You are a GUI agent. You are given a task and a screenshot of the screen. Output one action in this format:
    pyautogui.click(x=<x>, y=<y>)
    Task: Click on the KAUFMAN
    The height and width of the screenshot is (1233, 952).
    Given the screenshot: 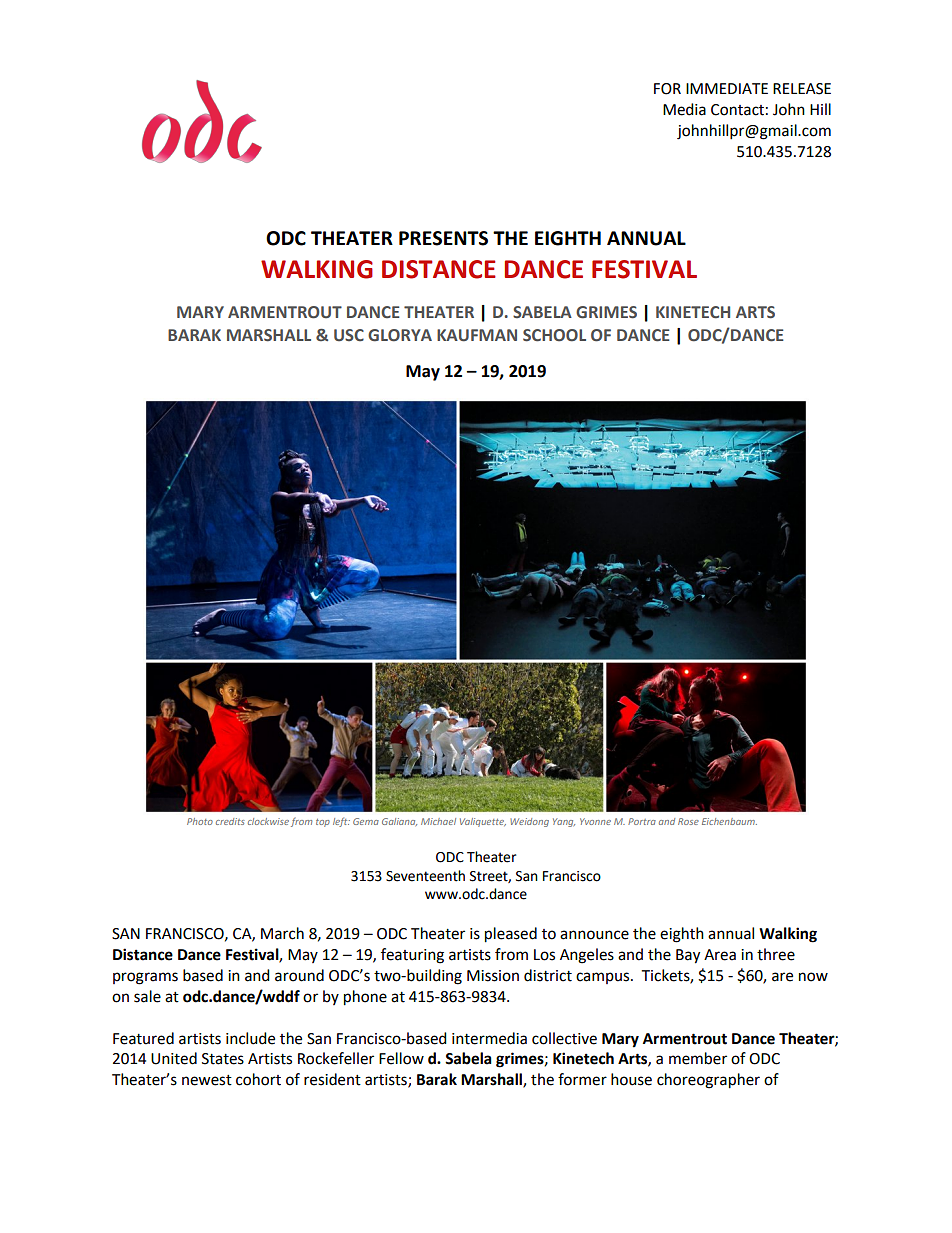 What is the action you would take?
    pyautogui.click(x=477, y=335)
